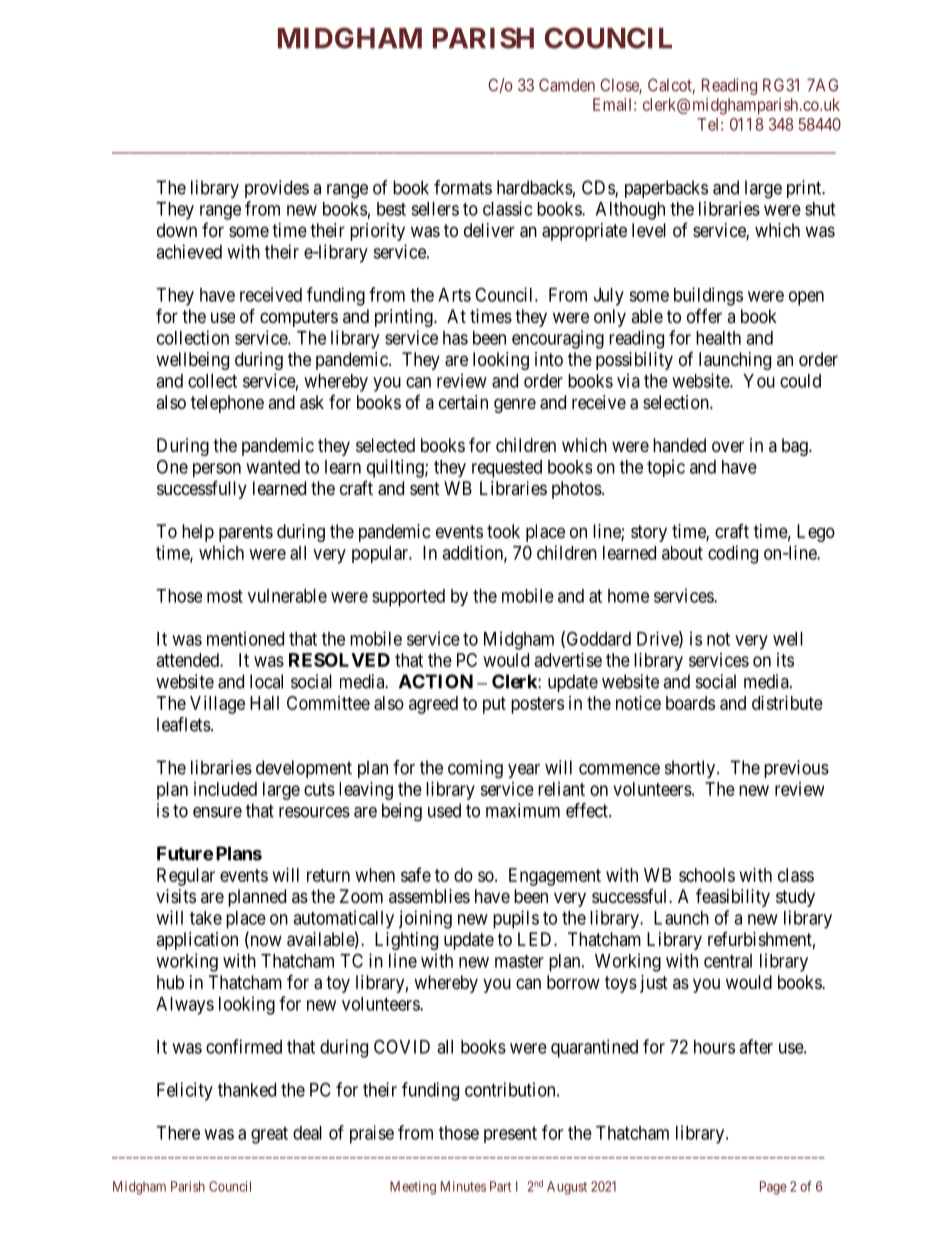  Describe the element at coordinates (567, 85) in the image. I see `Camden` at that location.
